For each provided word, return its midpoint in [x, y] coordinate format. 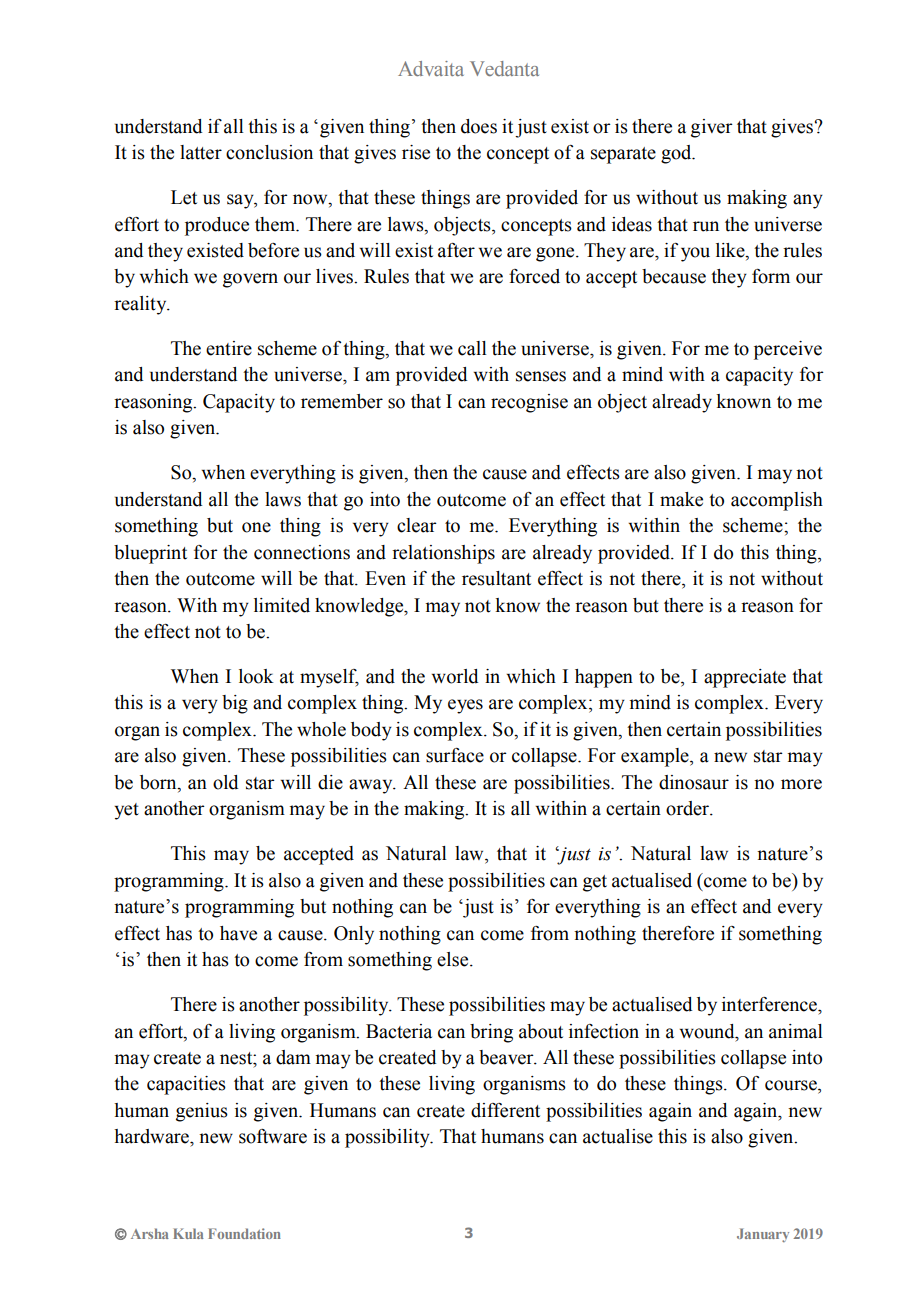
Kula [188, 1233]
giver [712, 128]
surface [455, 755]
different [505, 1110]
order [688, 808]
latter [201, 152]
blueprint [150, 554]
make [681, 499]
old [225, 782]
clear [417, 525]
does [479, 126]
